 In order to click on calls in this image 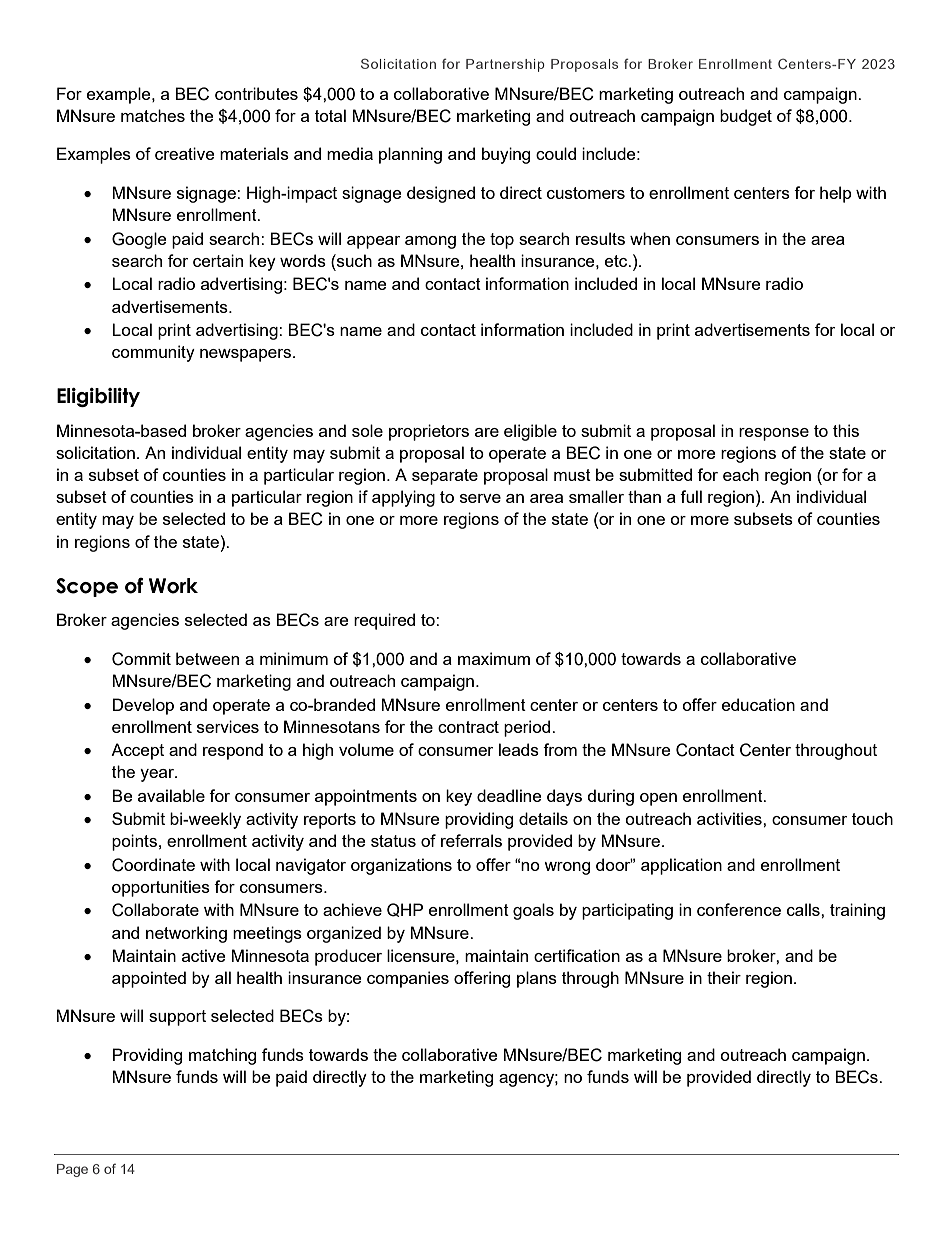, I will do `click(804, 909)`.
